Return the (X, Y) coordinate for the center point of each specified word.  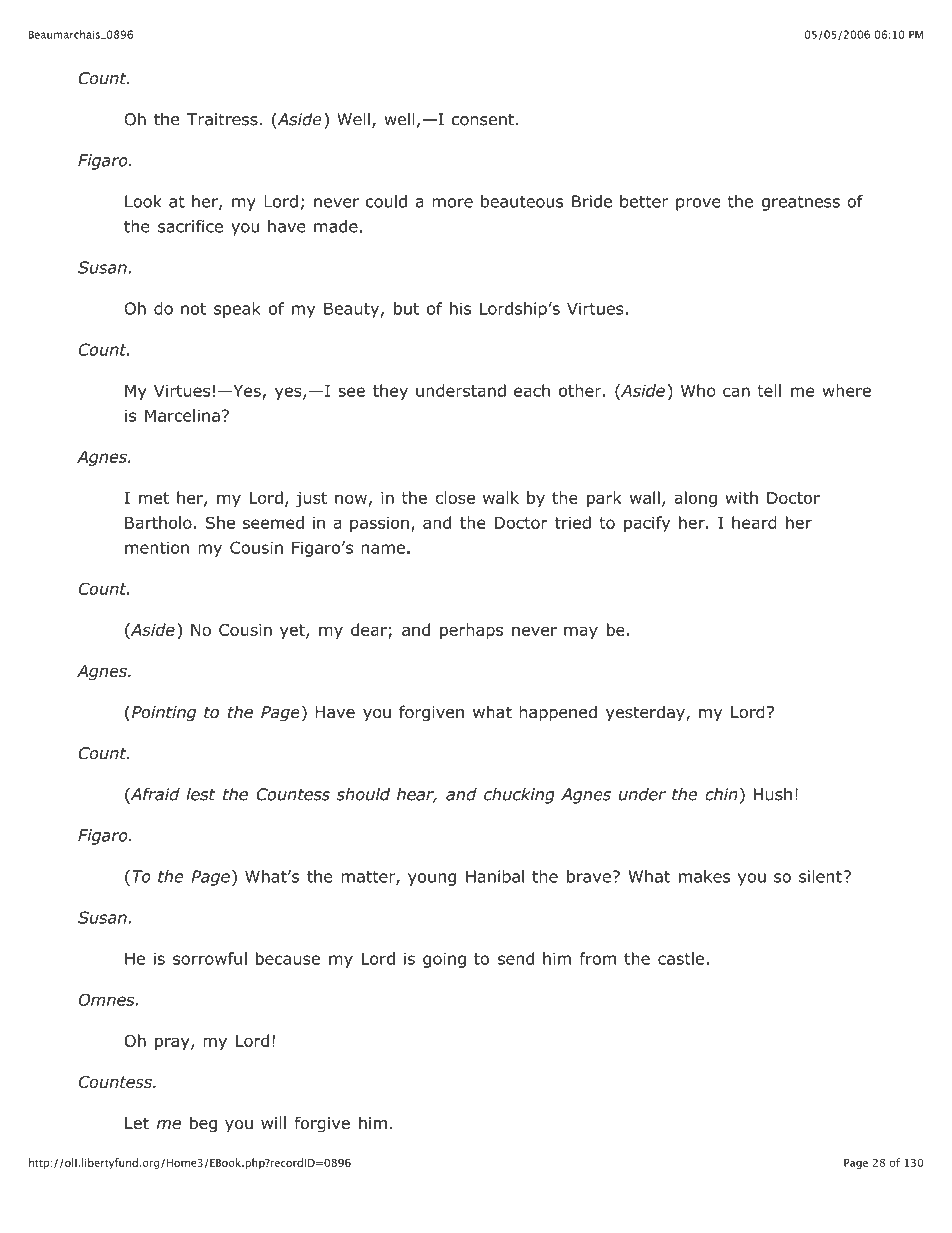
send (516, 958)
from (598, 958)
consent (483, 120)
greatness (801, 203)
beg (203, 1124)
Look (143, 201)
